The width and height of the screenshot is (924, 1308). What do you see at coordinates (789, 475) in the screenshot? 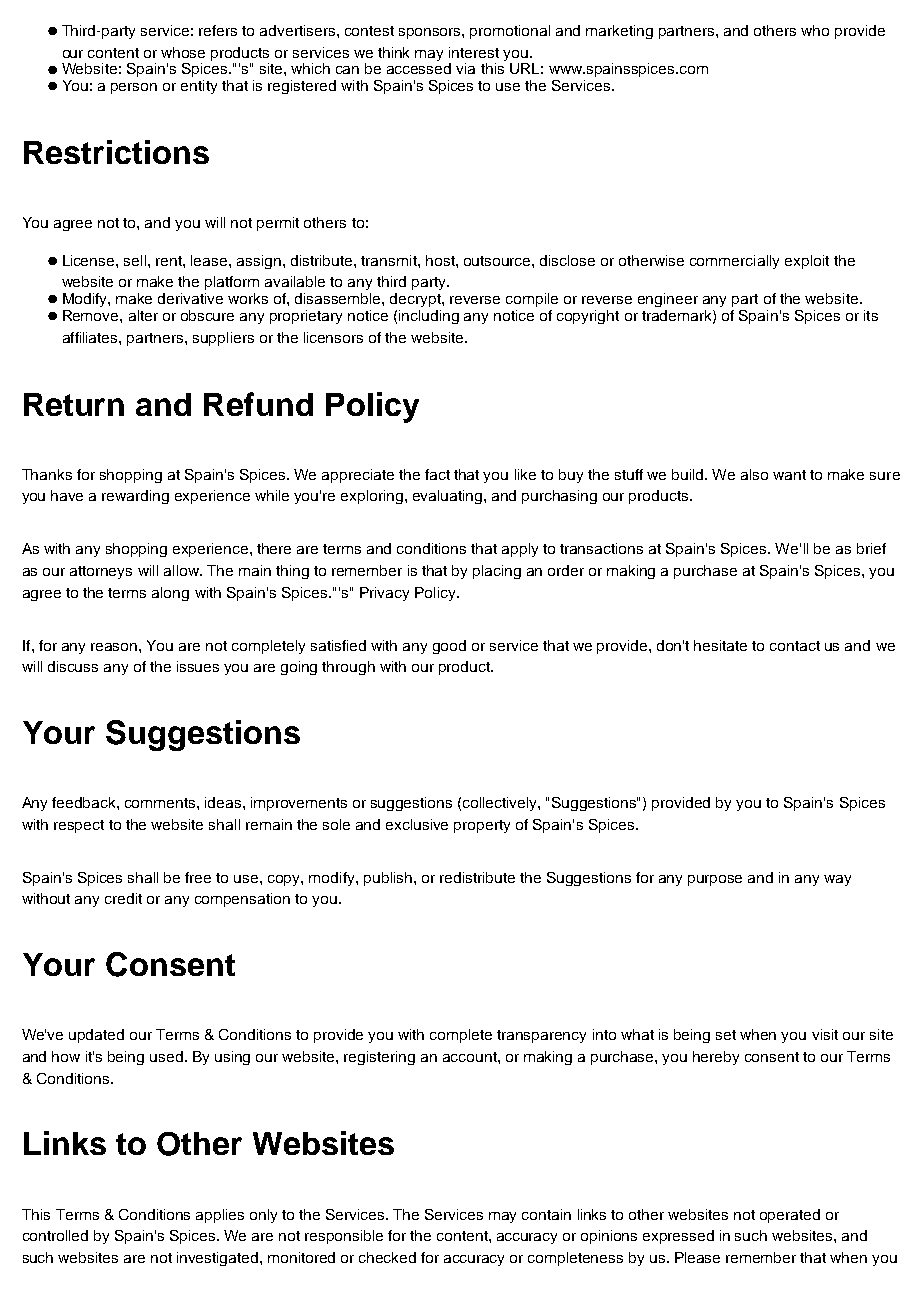
I see `want` at bounding box center [789, 475].
